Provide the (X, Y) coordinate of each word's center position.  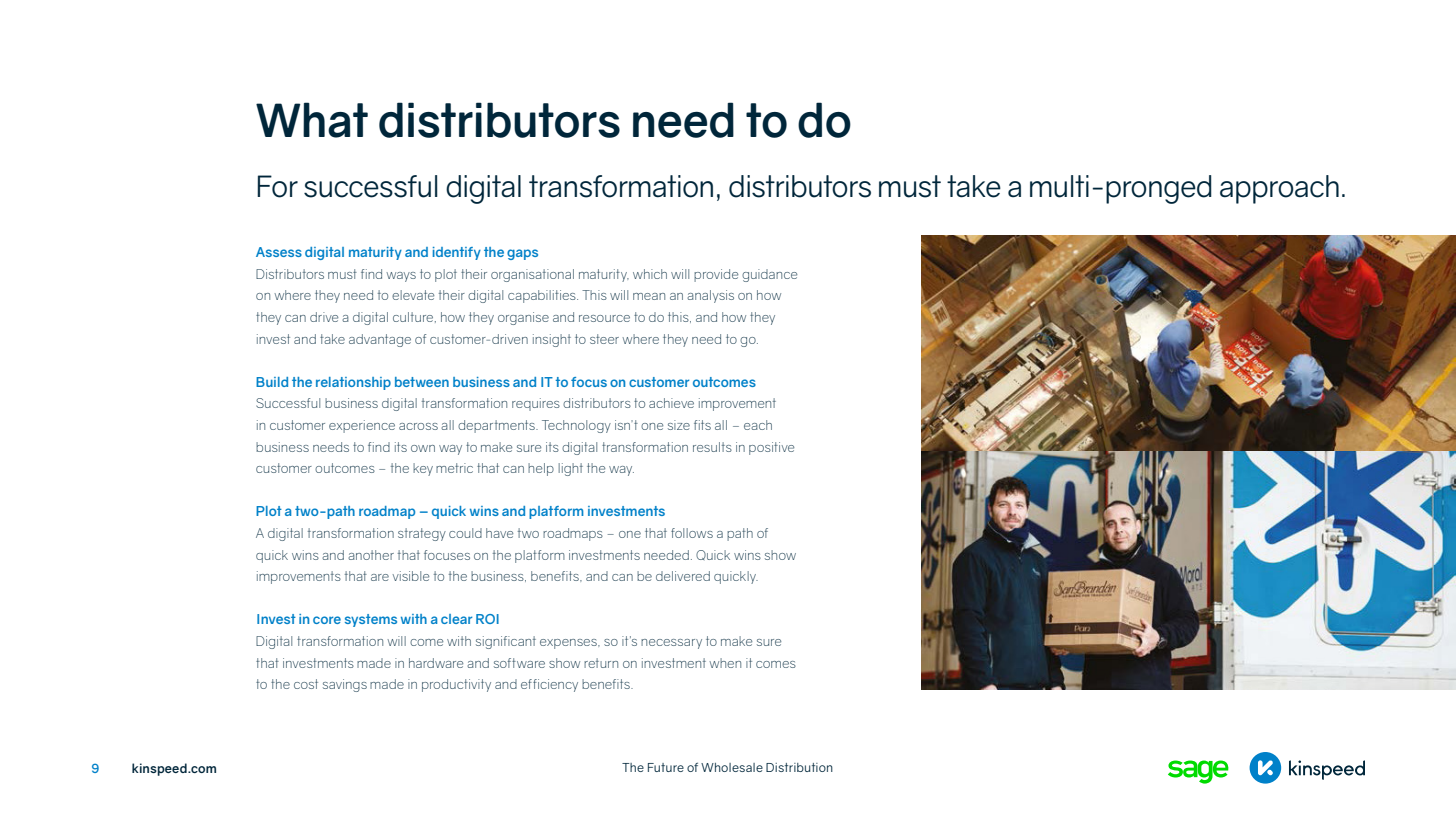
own (423, 448)
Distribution (799, 767)
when (725, 663)
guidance (769, 275)
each (758, 425)
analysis (710, 296)
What (312, 120)
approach (1279, 189)
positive (771, 448)
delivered (683, 576)
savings (345, 685)
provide (716, 275)
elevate (413, 295)
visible (410, 576)
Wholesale (732, 767)
